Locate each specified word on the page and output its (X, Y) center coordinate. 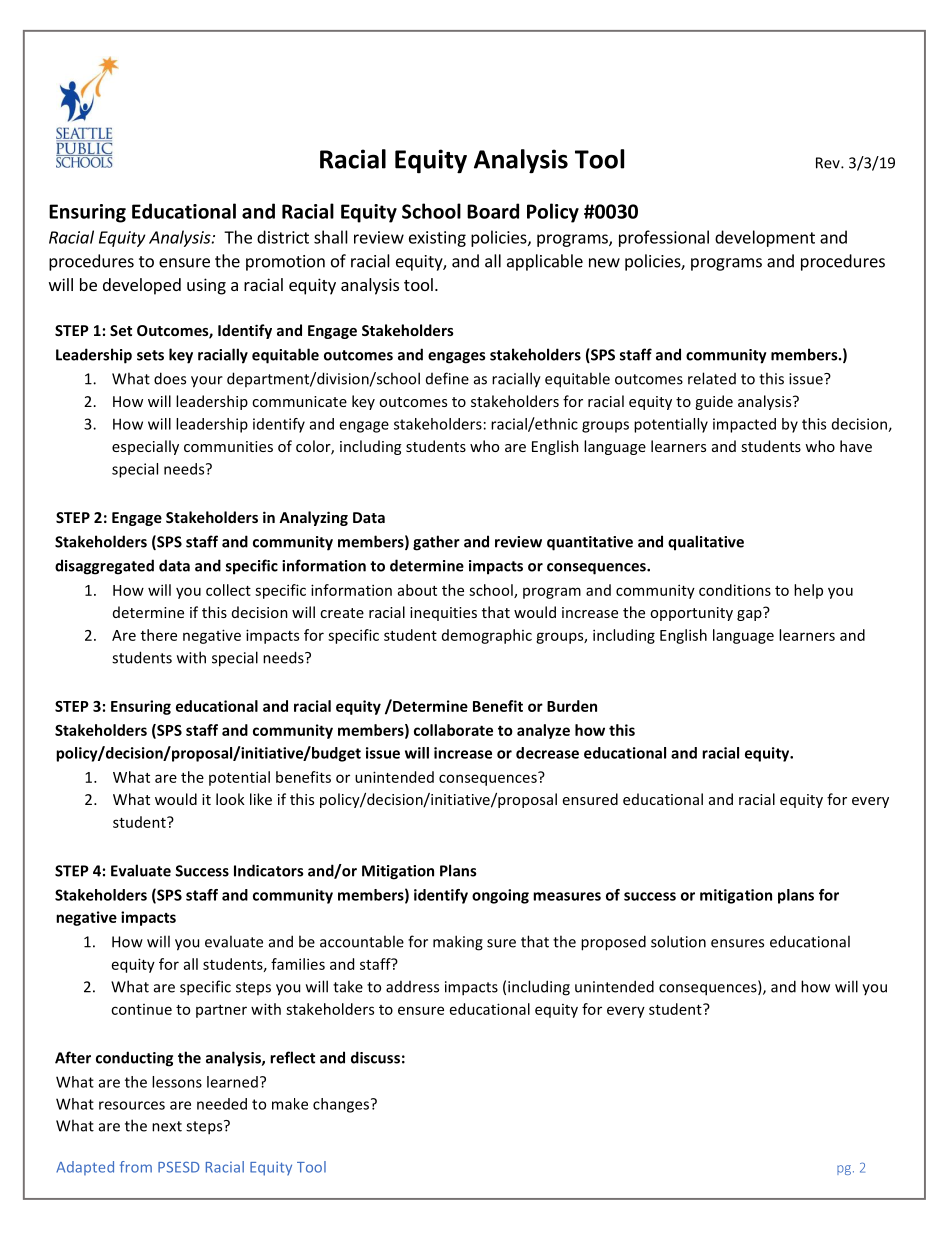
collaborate (453, 730)
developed (142, 286)
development (765, 238)
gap (750, 614)
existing (437, 239)
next (167, 1126)
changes (341, 1105)
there (159, 635)
